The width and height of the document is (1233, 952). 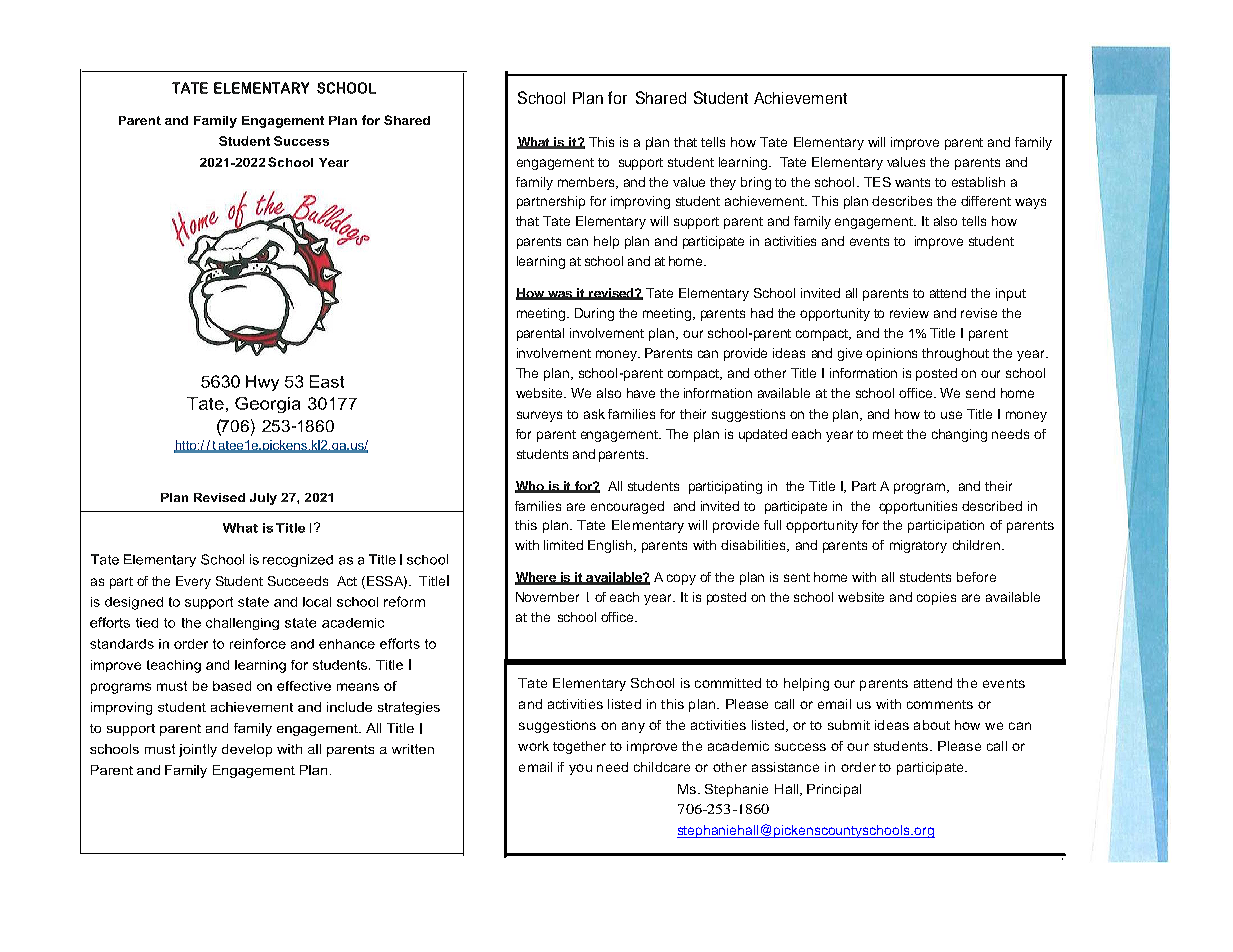 What do you see at coordinates (959, 435) in the document?
I see `changing` at bounding box center [959, 435].
